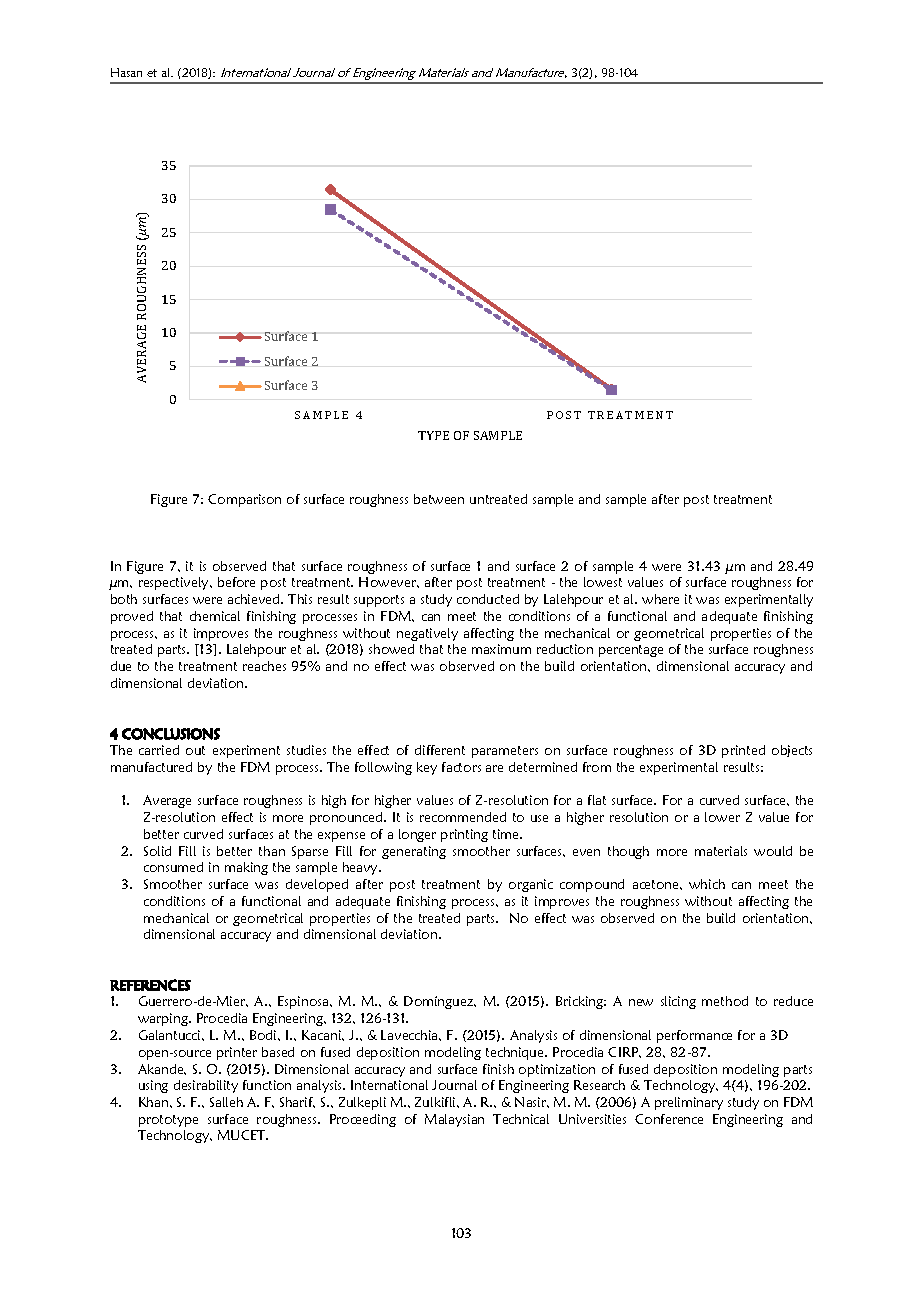  Describe the element at coordinates (206, 1086) in the document. I see `desirability` at that location.
